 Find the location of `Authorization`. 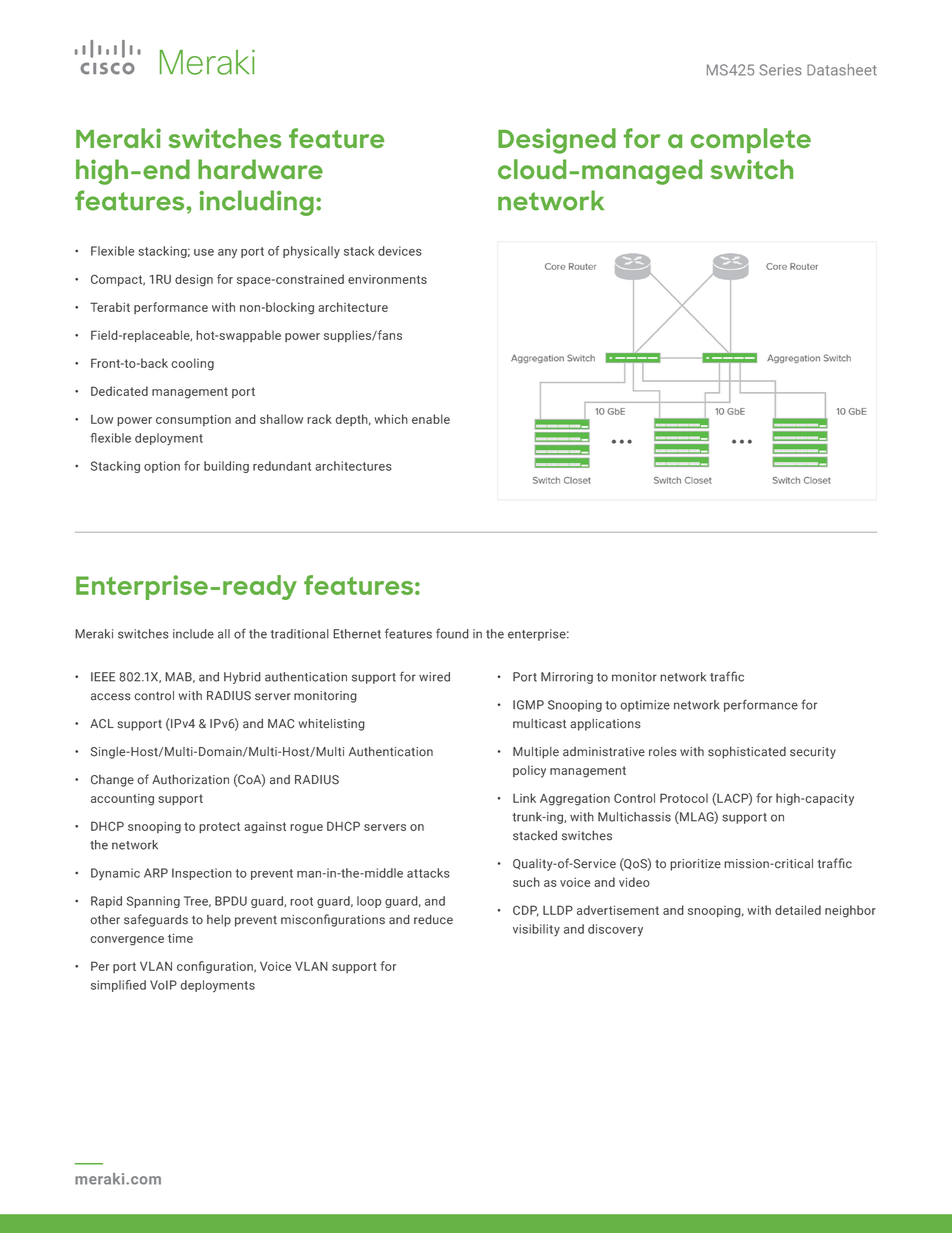

Authorization is located at coordinates (190, 780).
